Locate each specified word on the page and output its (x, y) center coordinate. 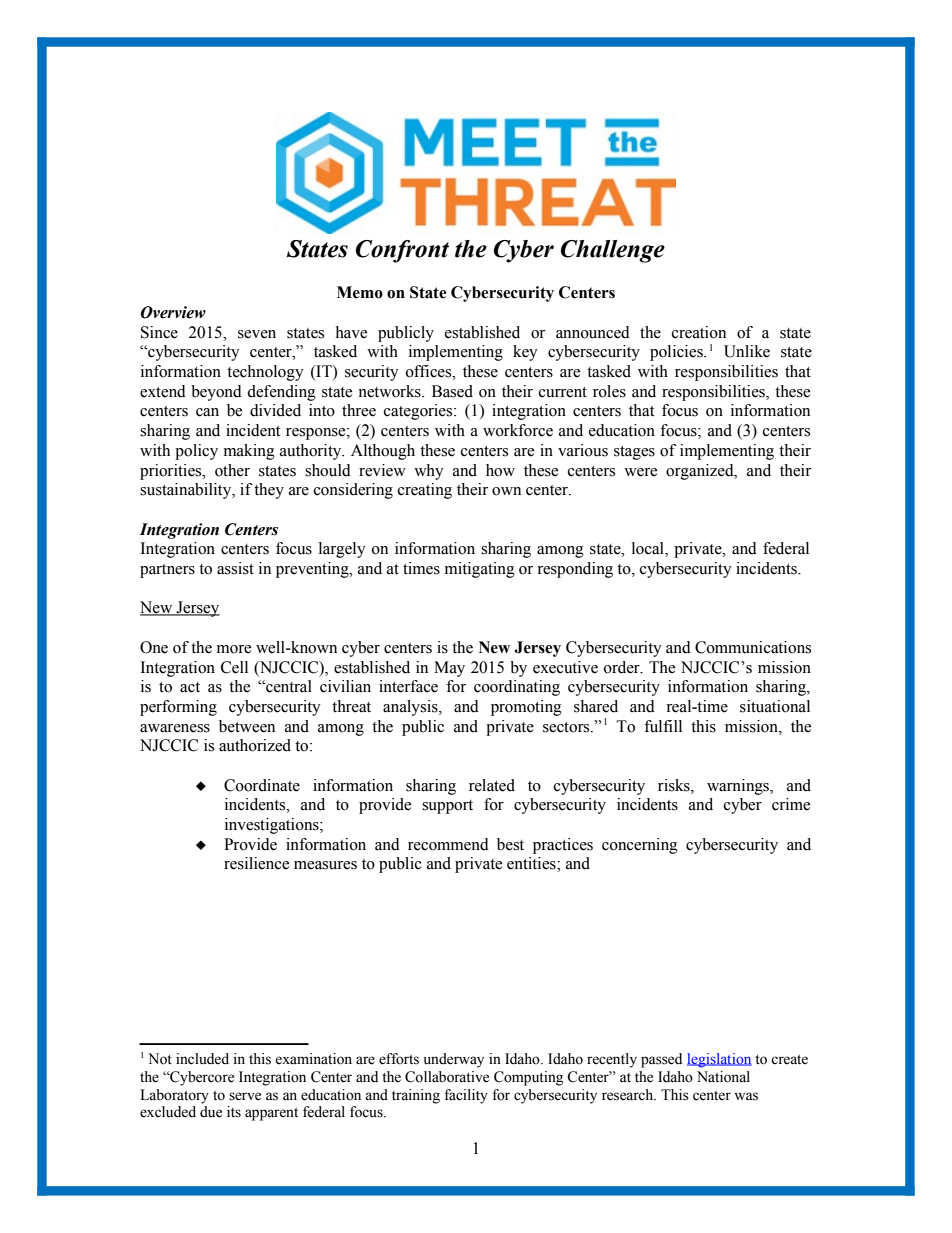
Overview (173, 312)
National (723, 1077)
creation (699, 332)
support (447, 807)
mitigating (480, 570)
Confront (402, 251)
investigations (273, 826)
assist (235, 568)
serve (245, 1096)
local (649, 549)
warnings (739, 787)
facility (466, 1096)
